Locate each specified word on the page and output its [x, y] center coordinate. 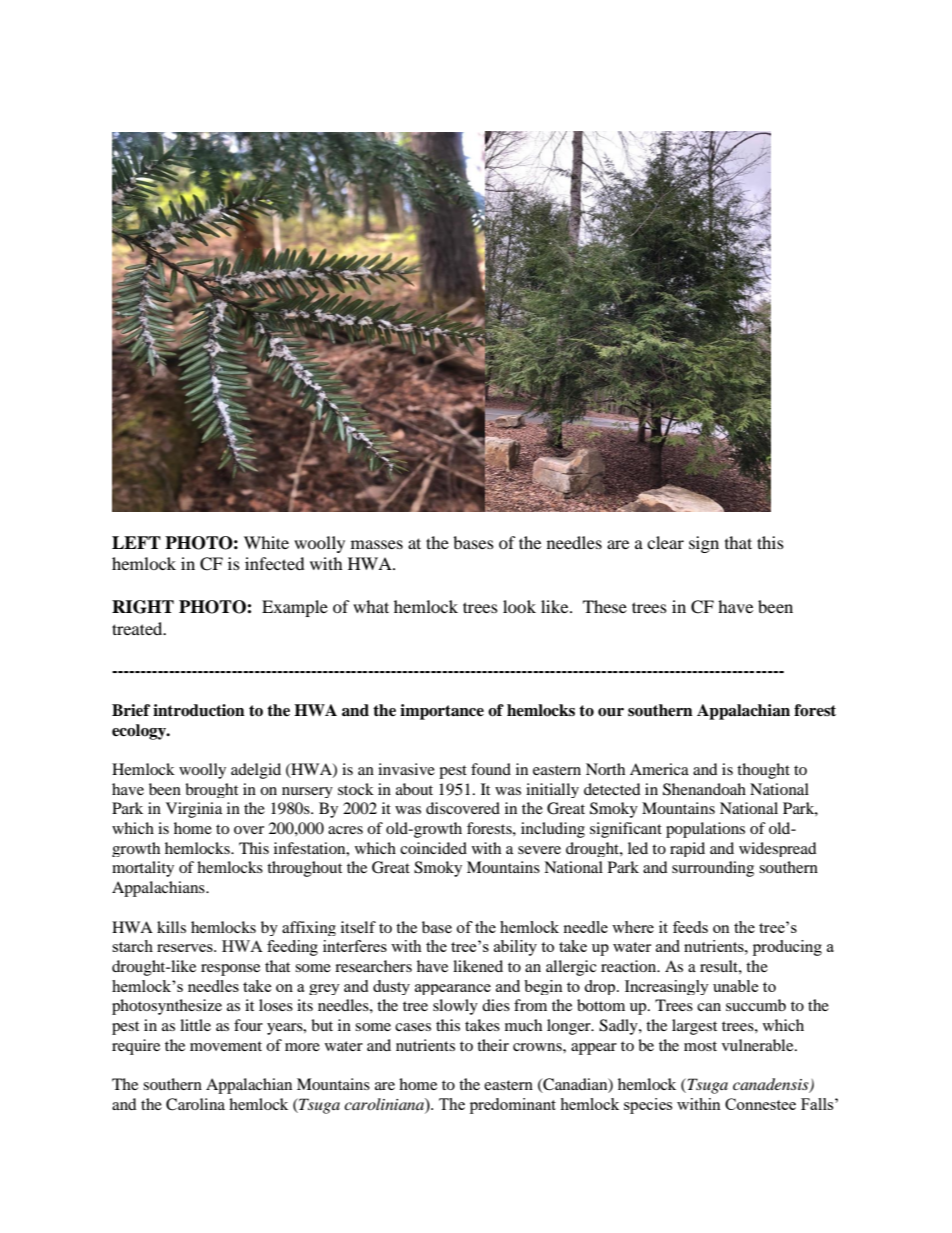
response [230, 970]
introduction [199, 710]
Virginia [194, 810]
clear [665, 542]
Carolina [195, 1104]
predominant [513, 1106]
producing [787, 948]
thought [763, 771]
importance [442, 712]
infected [275, 563]
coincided [433, 848]
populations [705, 830]
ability [515, 948]
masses [377, 544]
